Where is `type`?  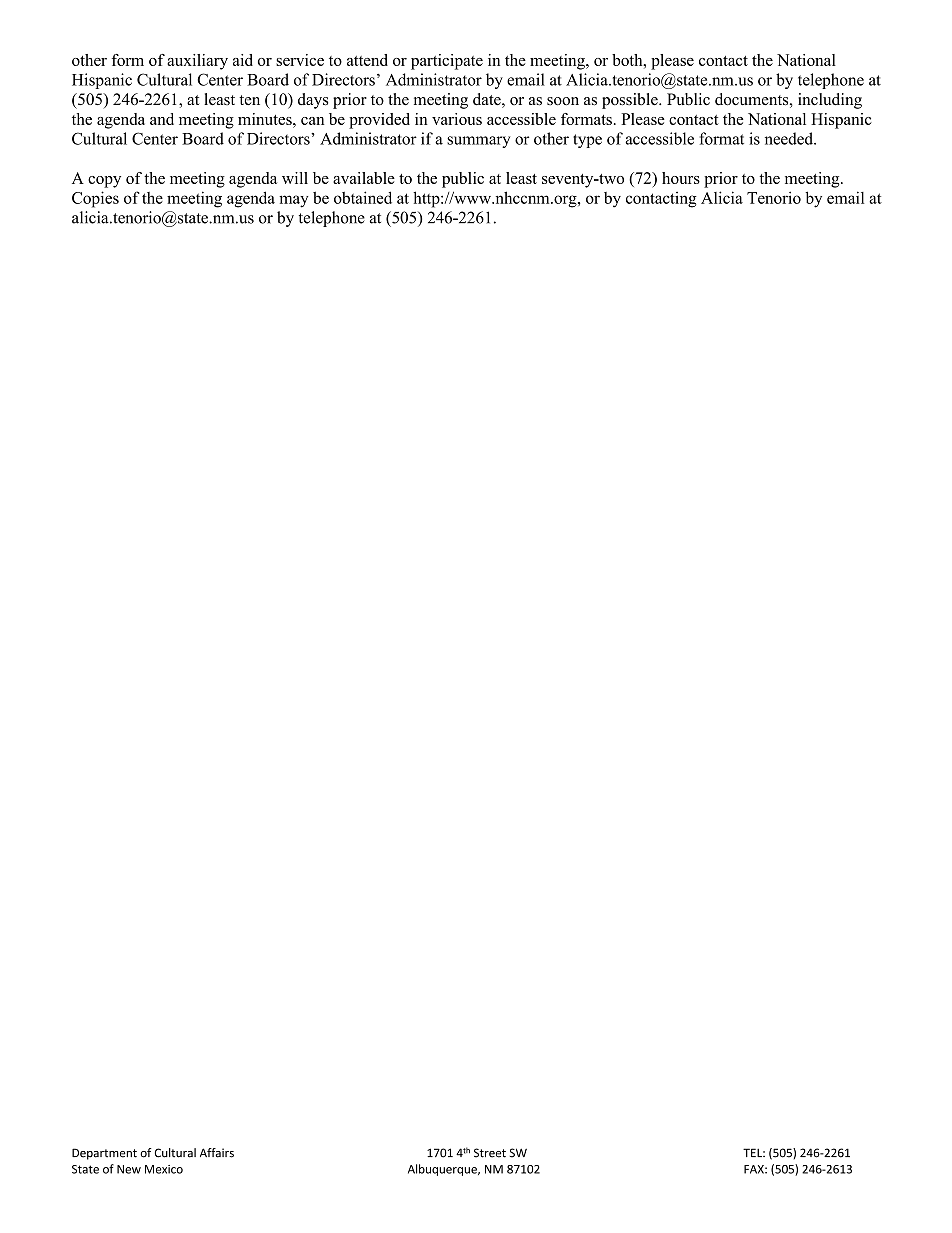
type is located at coordinates (587, 141).
